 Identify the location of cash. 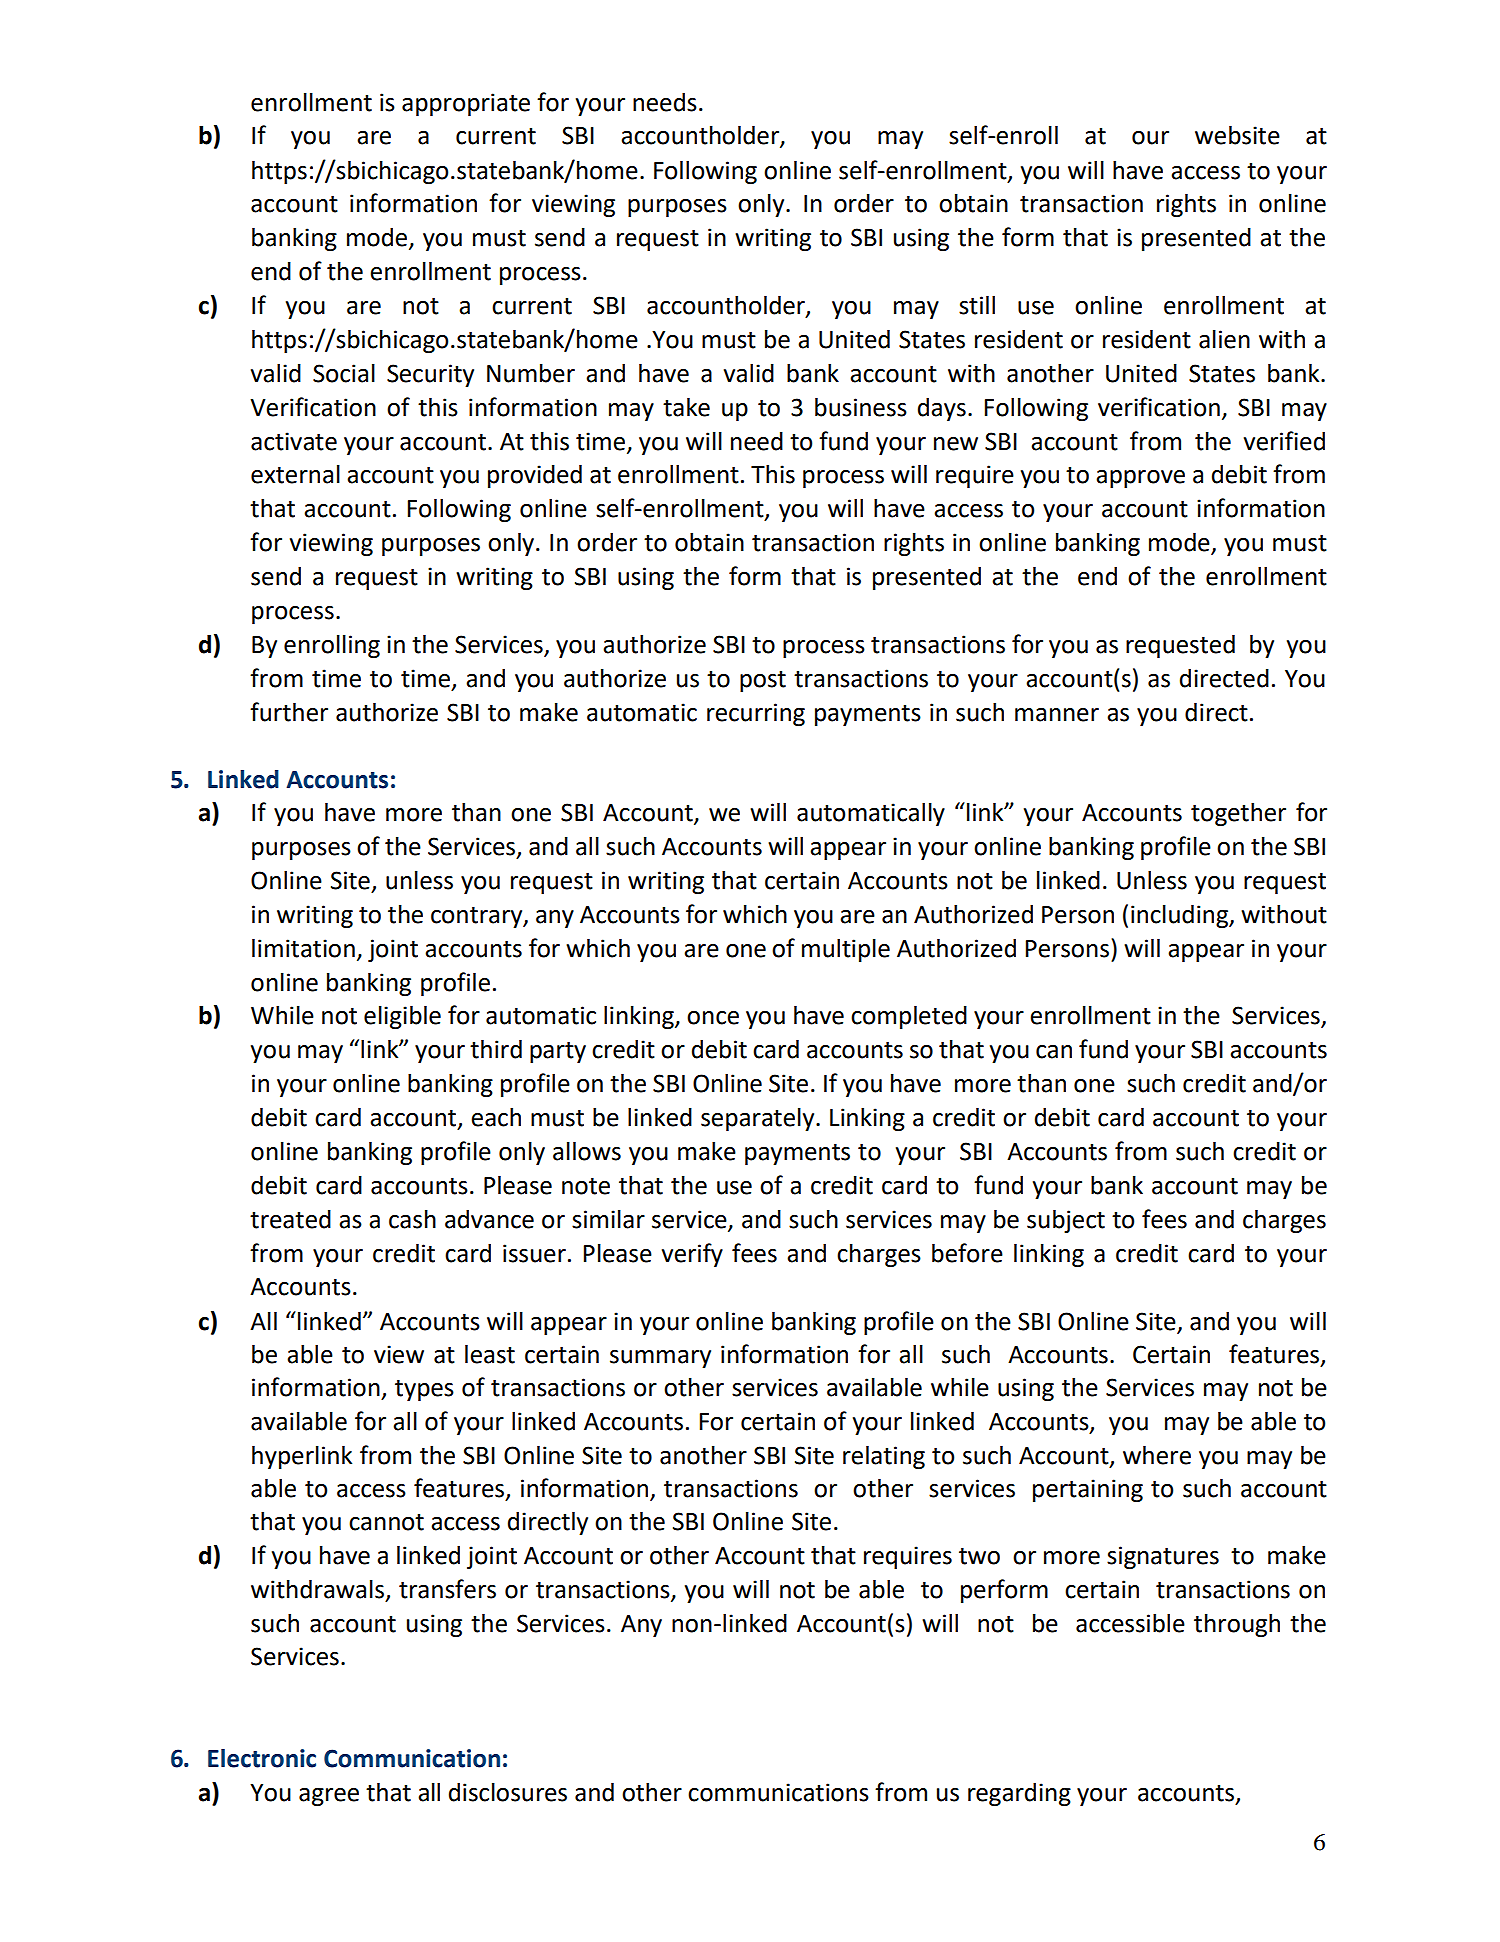
(412, 1219).
